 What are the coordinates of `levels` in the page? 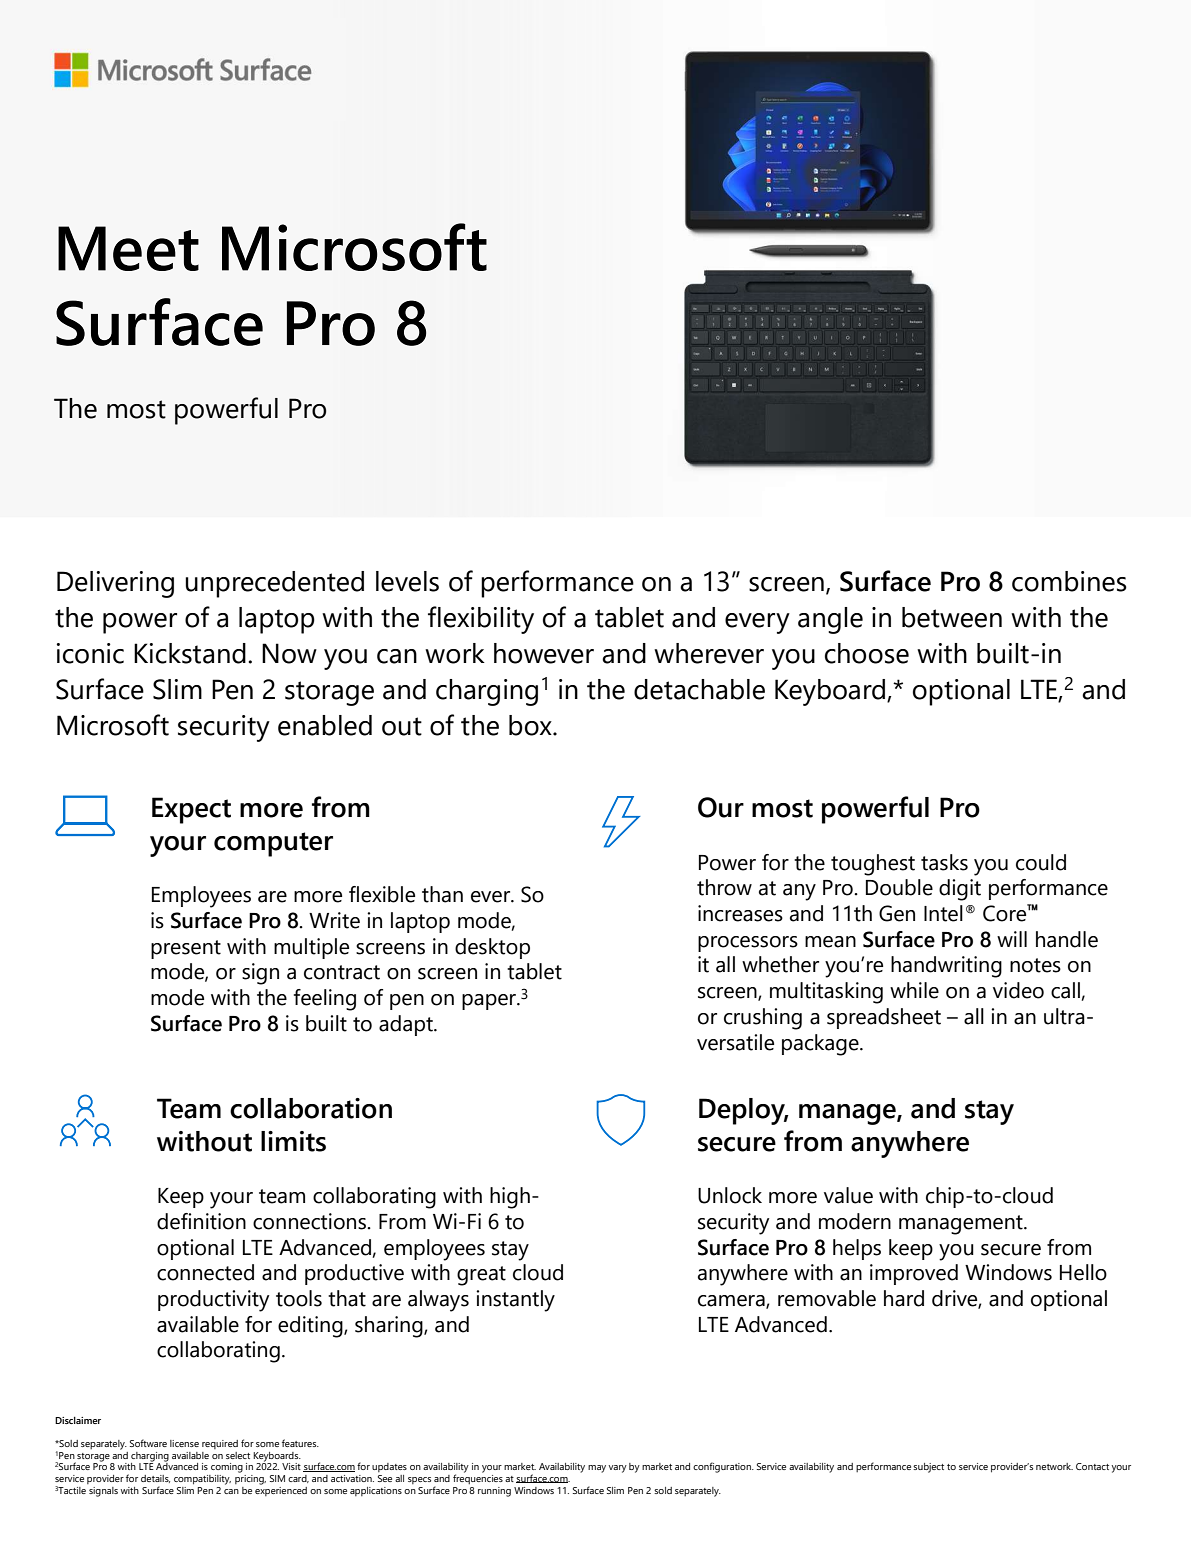 It's located at (407, 581).
